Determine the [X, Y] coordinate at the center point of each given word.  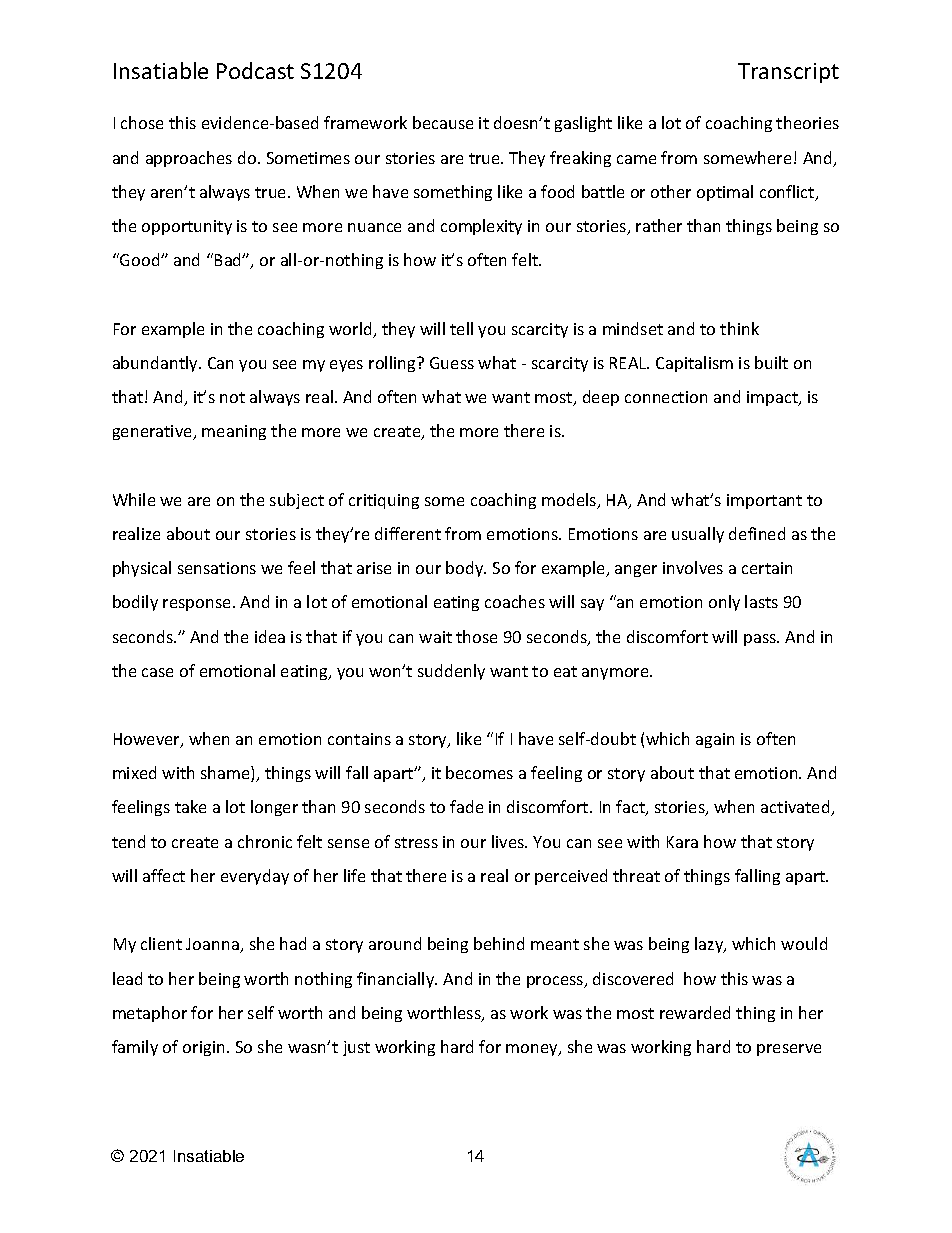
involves [693, 567]
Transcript [788, 73]
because [443, 122]
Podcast [255, 70]
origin [203, 1048]
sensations [217, 568]
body [466, 569]
